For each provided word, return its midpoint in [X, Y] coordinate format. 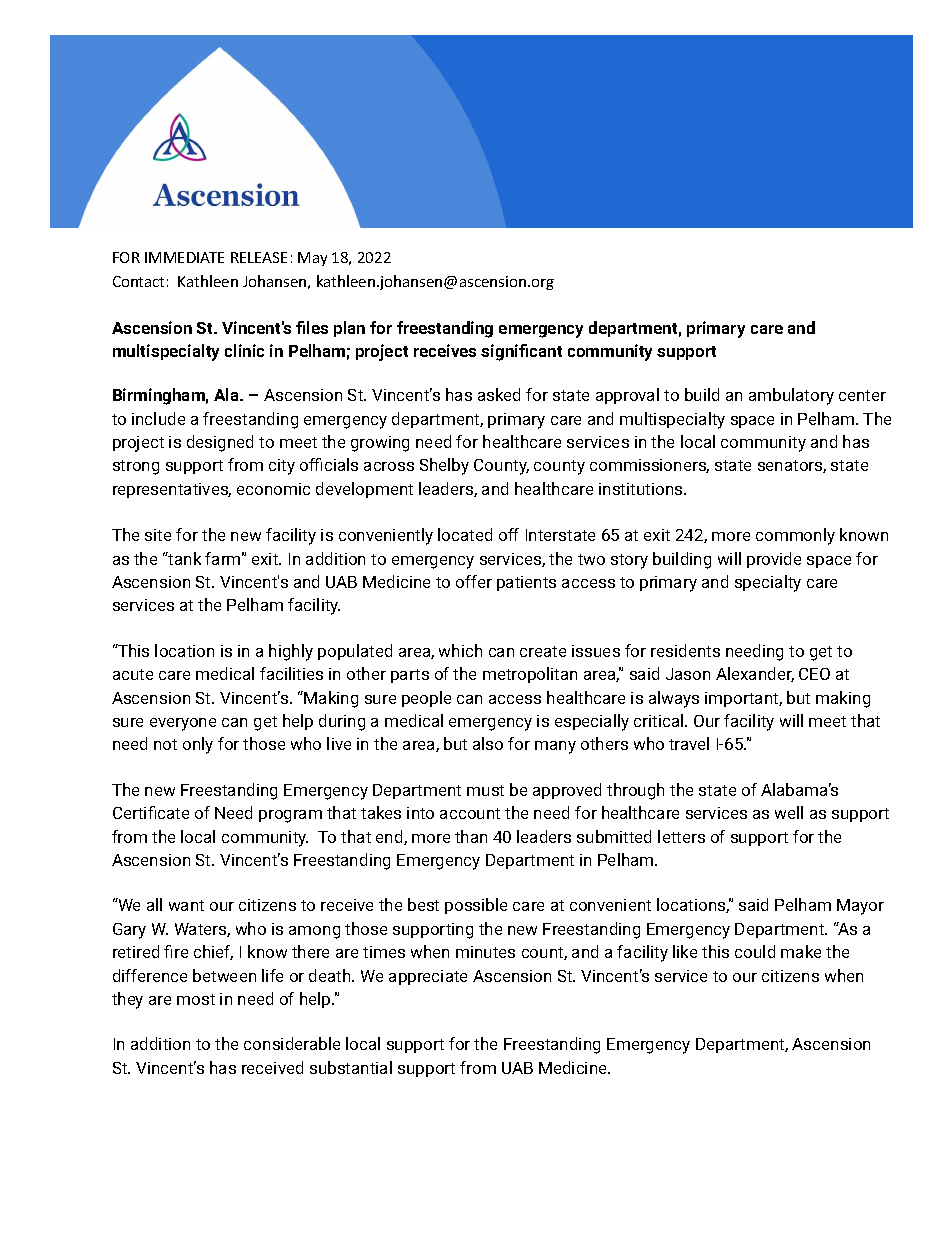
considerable [292, 1043]
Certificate [151, 812]
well [789, 812]
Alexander [755, 674]
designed [220, 443]
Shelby [444, 466]
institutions [642, 489]
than [471, 836]
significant [521, 352]
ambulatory [791, 396]
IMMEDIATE [184, 257]
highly [291, 652]
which [460, 650]
